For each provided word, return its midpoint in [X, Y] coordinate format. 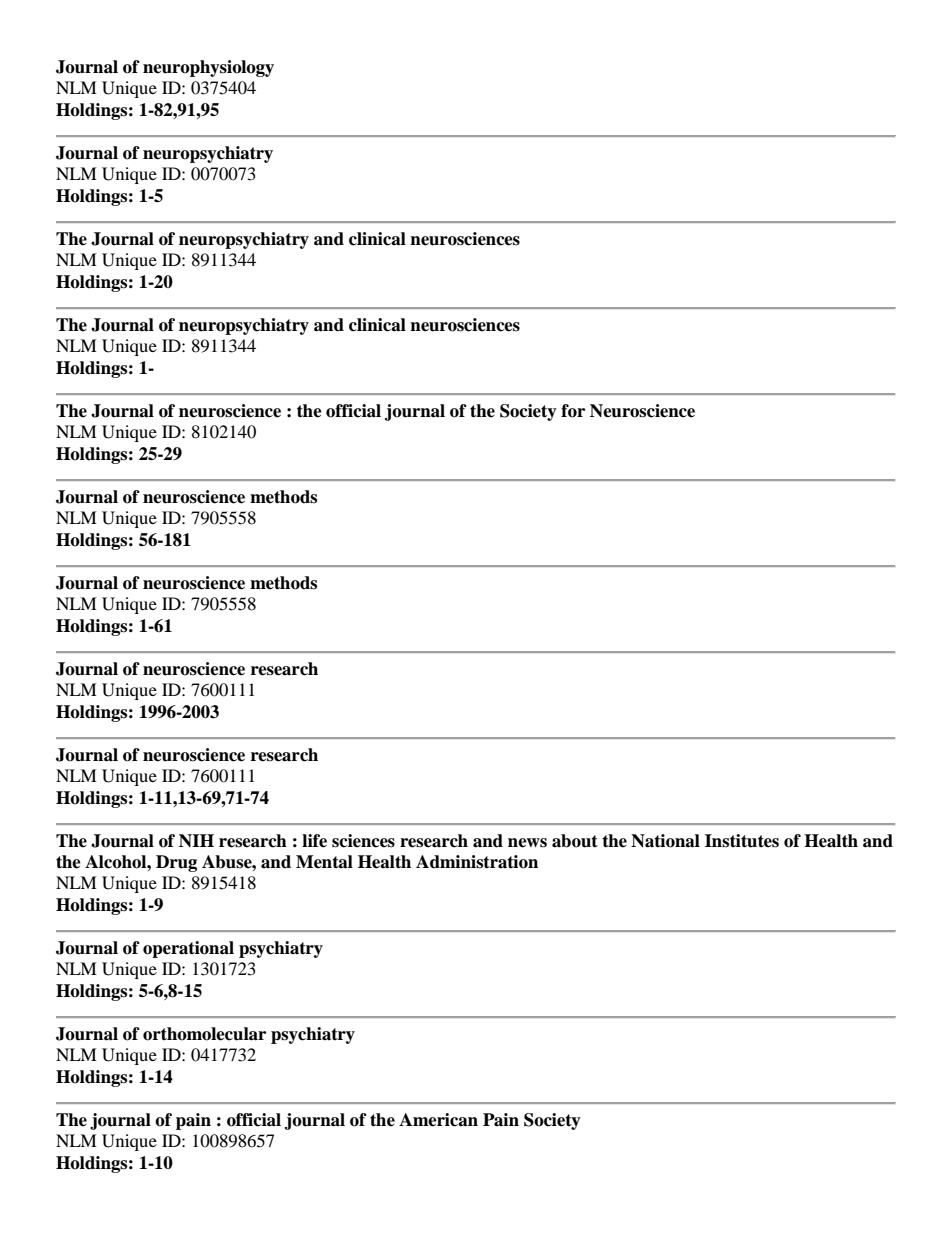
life [314, 841]
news [527, 843]
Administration [477, 862]
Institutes [742, 841]
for [573, 411]
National [665, 841]
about [575, 841]
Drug [176, 863]
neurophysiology [208, 68]
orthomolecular [204, 1034]
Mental [324, 862]
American [438, 1120]
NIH [196, 840]
